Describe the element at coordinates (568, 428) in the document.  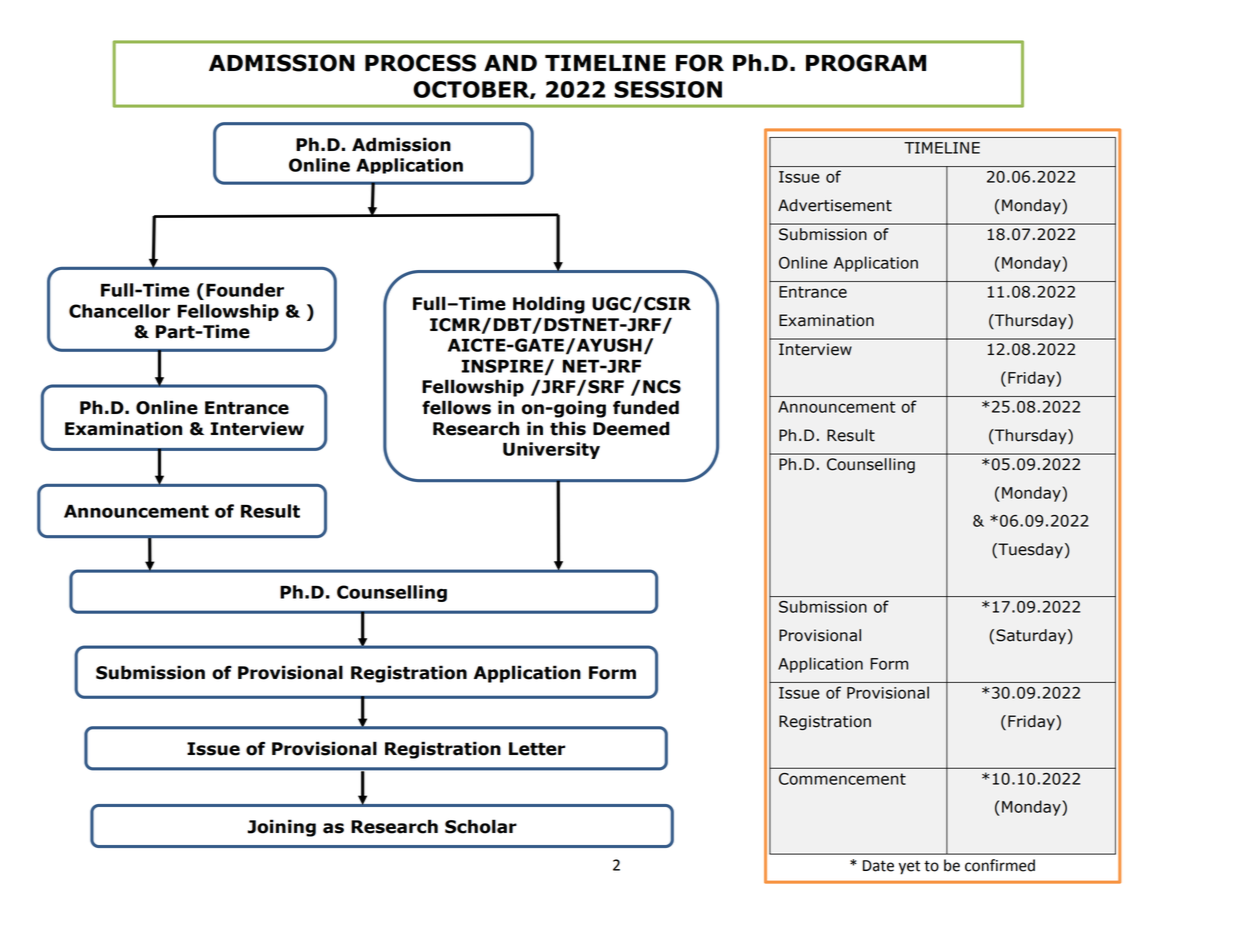
I see `this` at that location.
